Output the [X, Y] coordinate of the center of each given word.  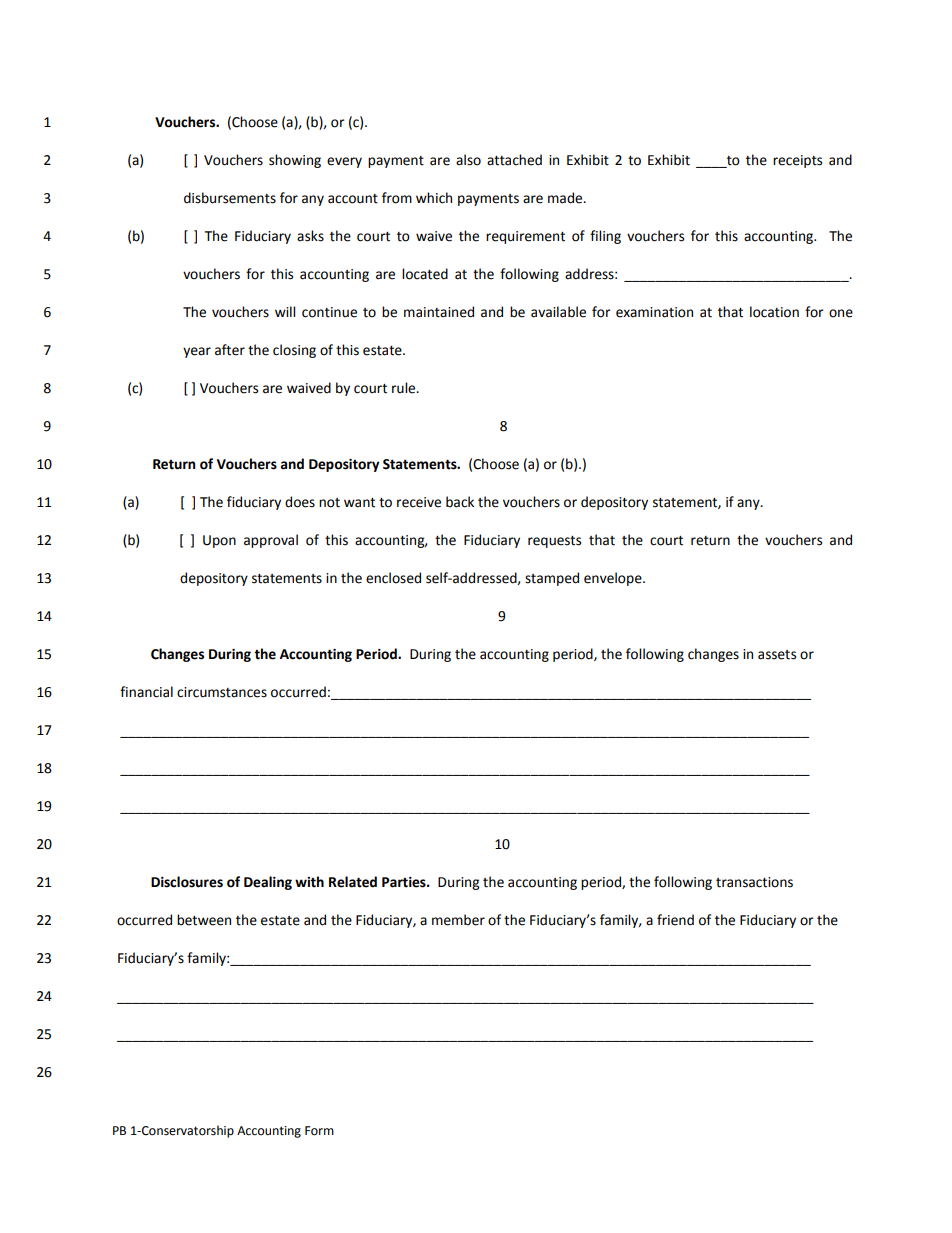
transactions [754, 882]
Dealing [268, 883]
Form [319, 1131]
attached [514, 160]
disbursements [230, 198]
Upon [219, 541]
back [460, 502]
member [458, 920]
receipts [797, 161]
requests [554, 542]
